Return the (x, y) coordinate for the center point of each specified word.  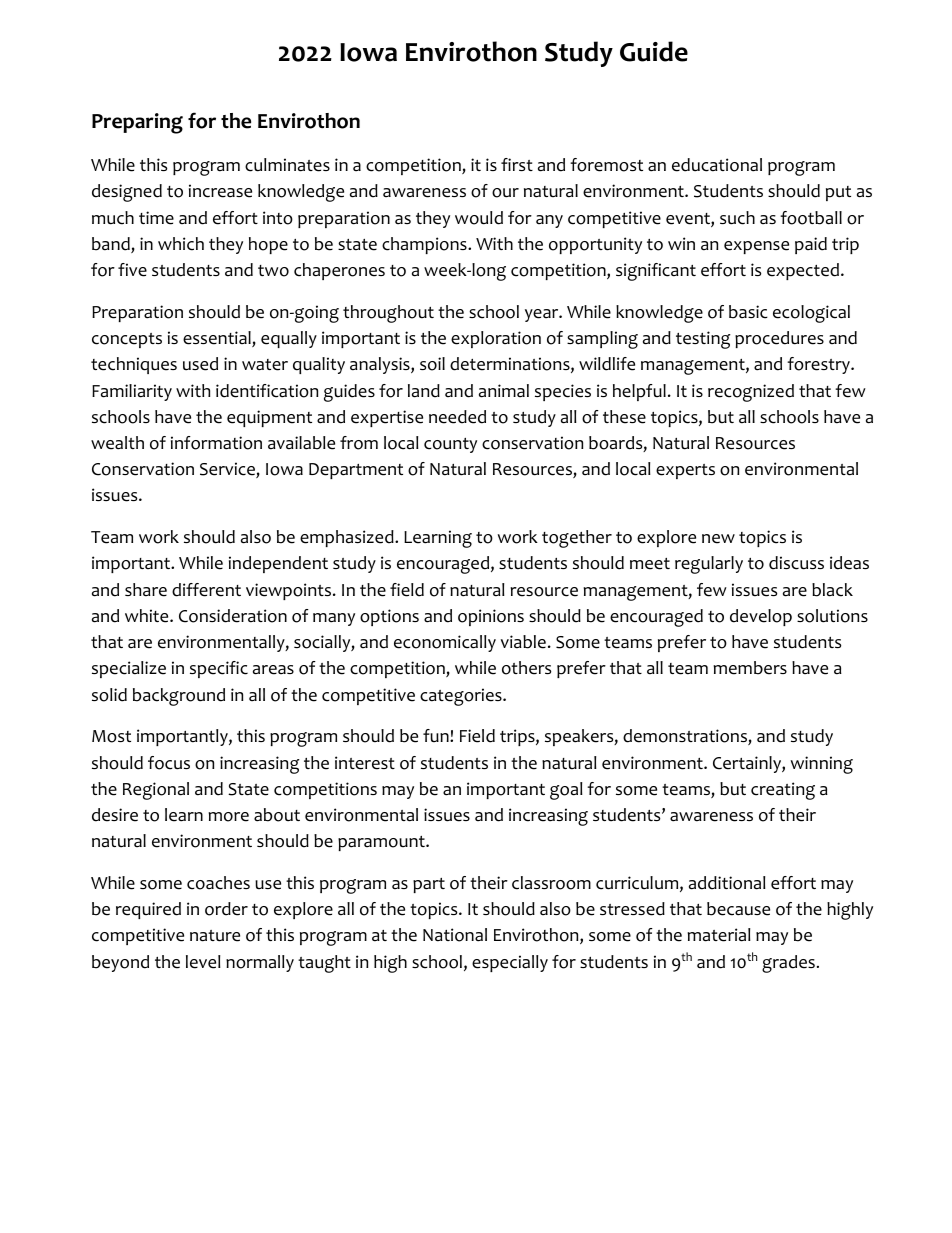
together (577, 539)
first (517, 164)
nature (215, 936)
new (718, 539)
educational (717, 165)
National (455, 935)
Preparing (137, 123)
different (206, 590)
